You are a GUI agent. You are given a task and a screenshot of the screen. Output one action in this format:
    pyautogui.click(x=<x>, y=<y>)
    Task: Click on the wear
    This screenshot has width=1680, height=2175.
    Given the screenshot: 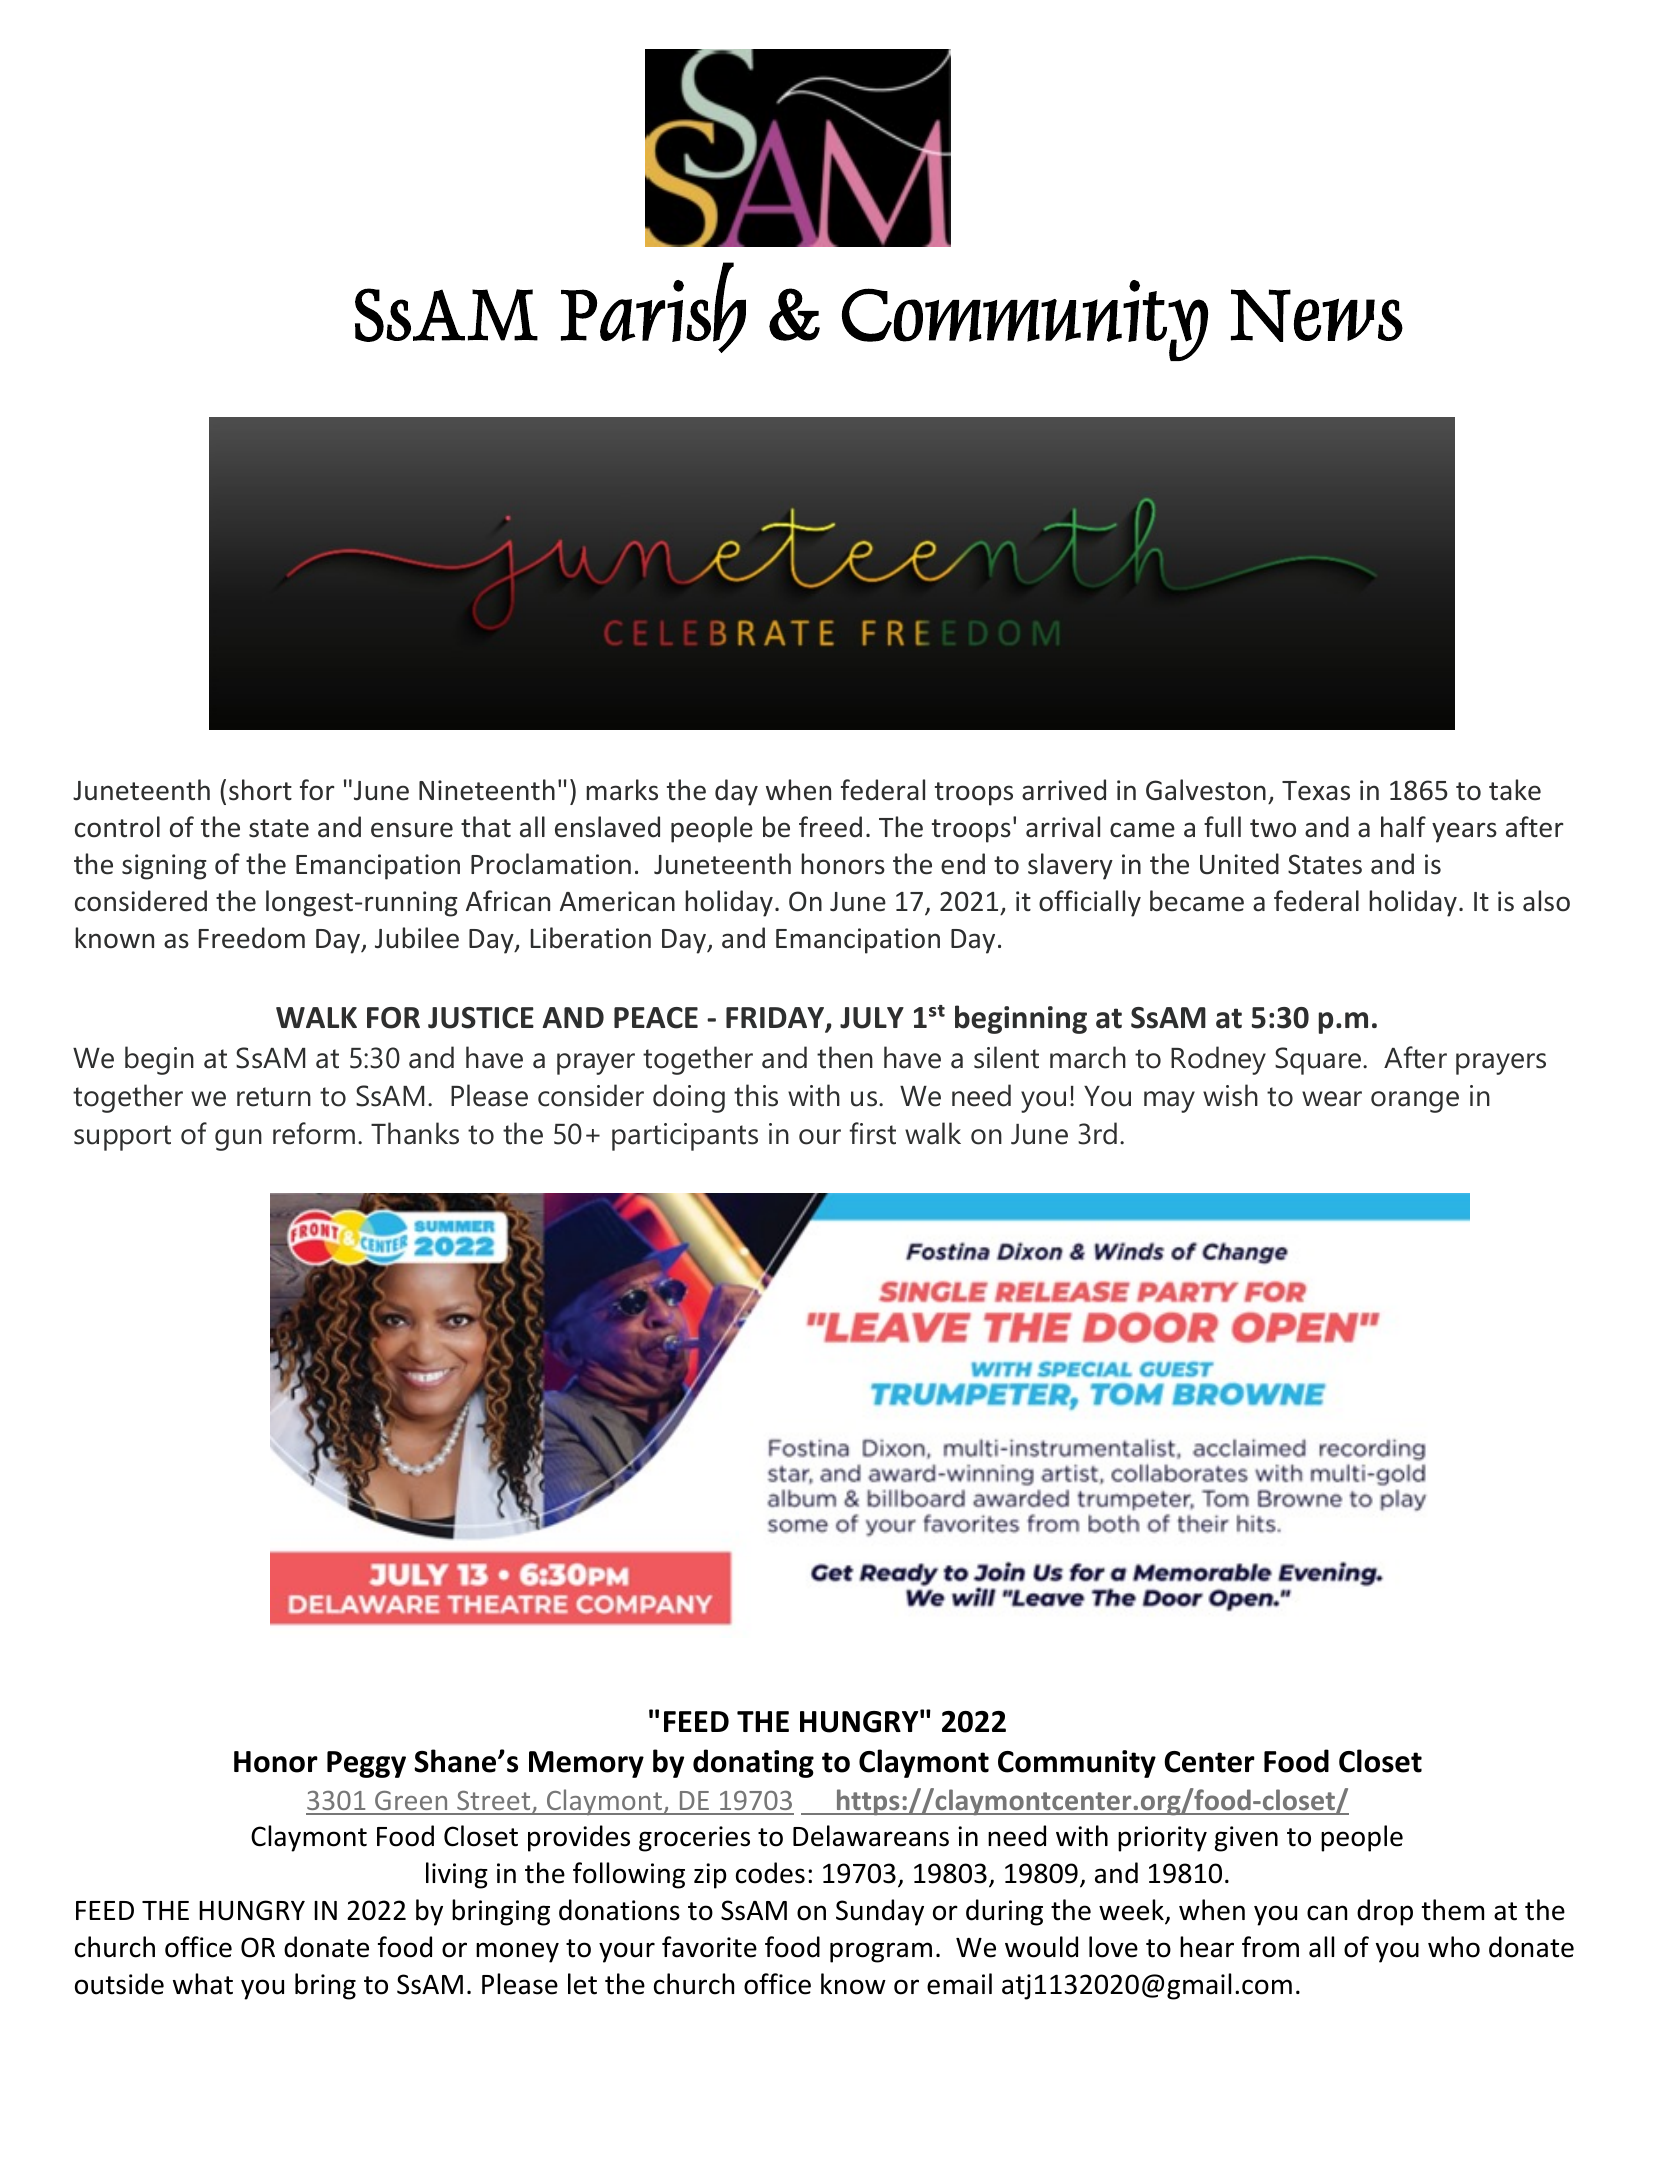 What is the action you would take?
    pyautogui.click(x=1332, y=1099)
